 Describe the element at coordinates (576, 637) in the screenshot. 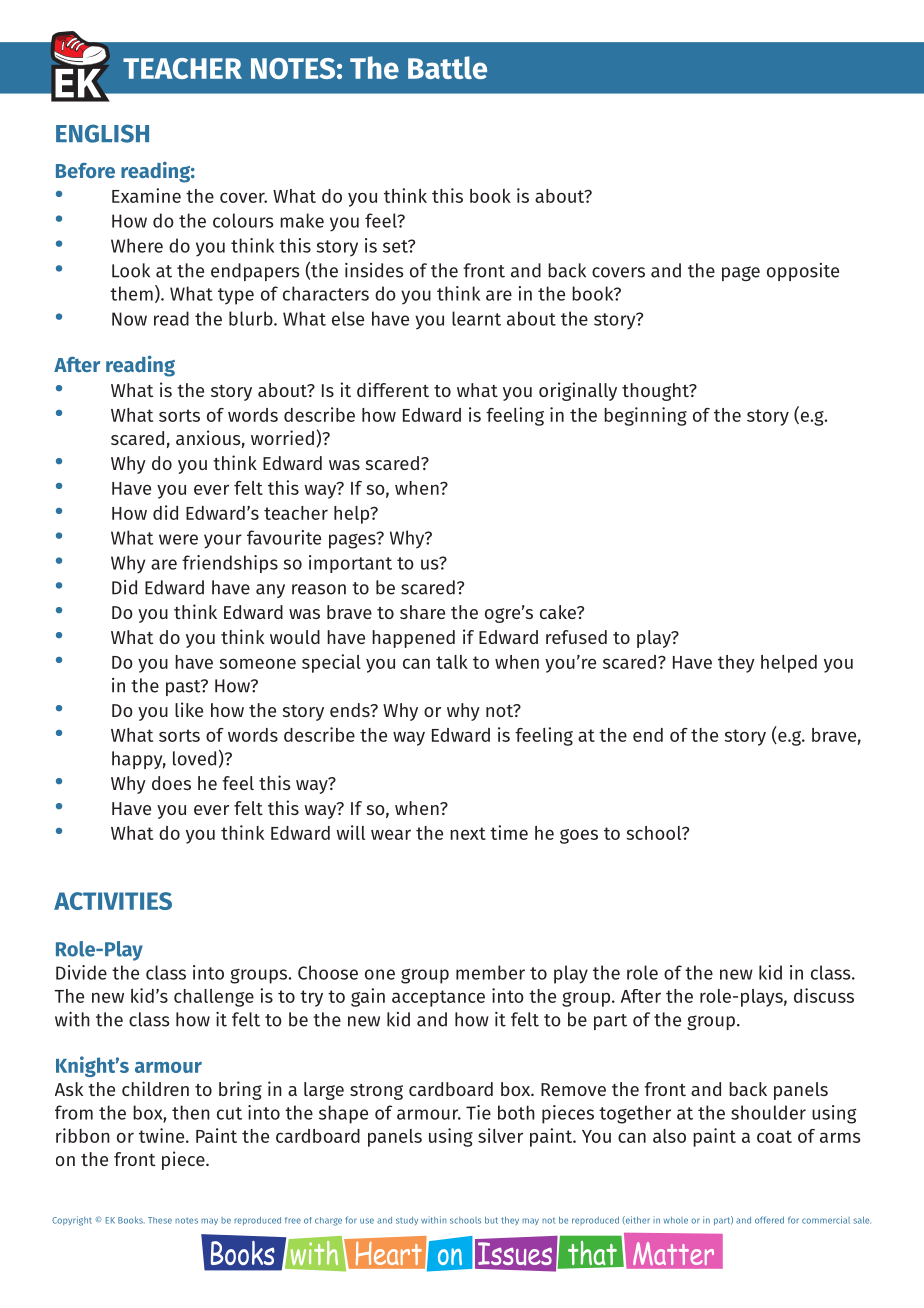

I see `refused` at that location.
